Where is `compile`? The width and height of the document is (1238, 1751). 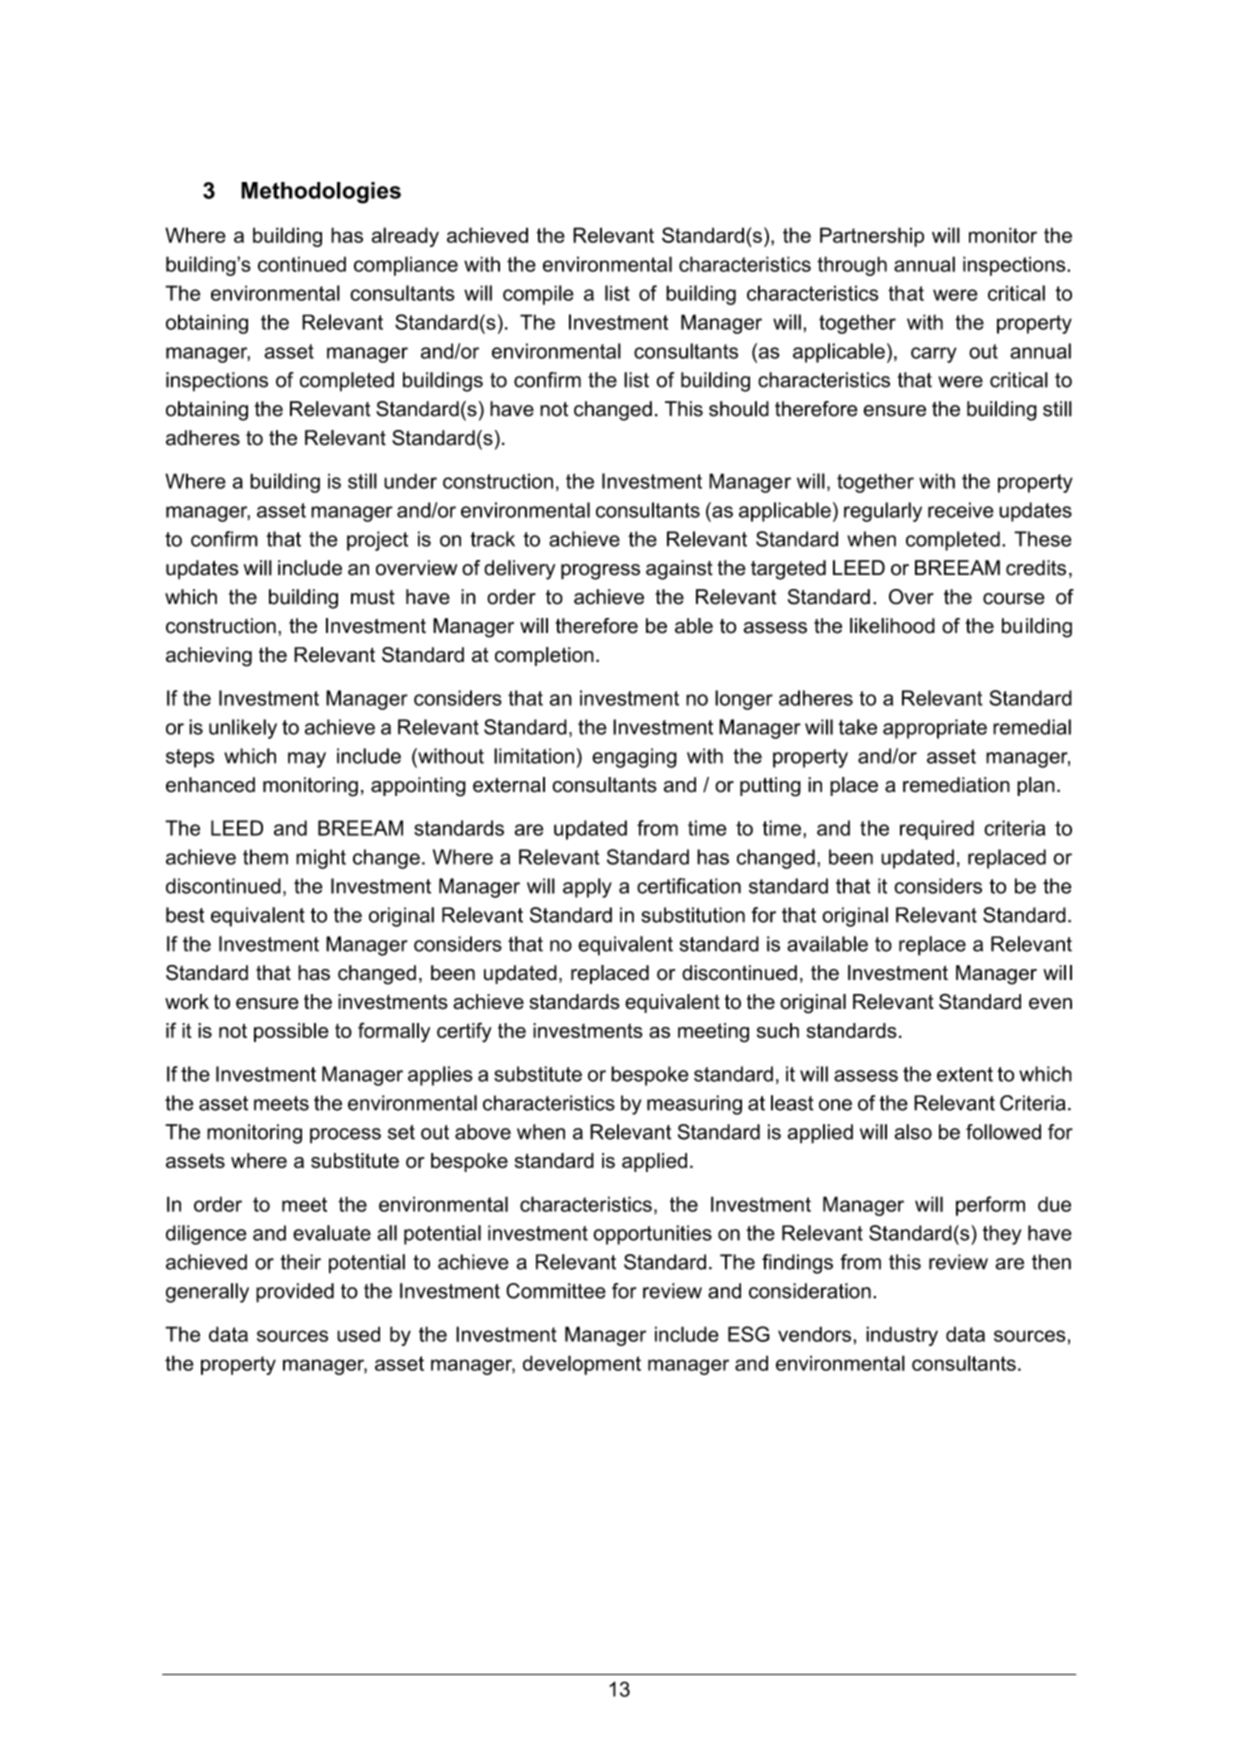 compile is located at coordinates (538, 295).
